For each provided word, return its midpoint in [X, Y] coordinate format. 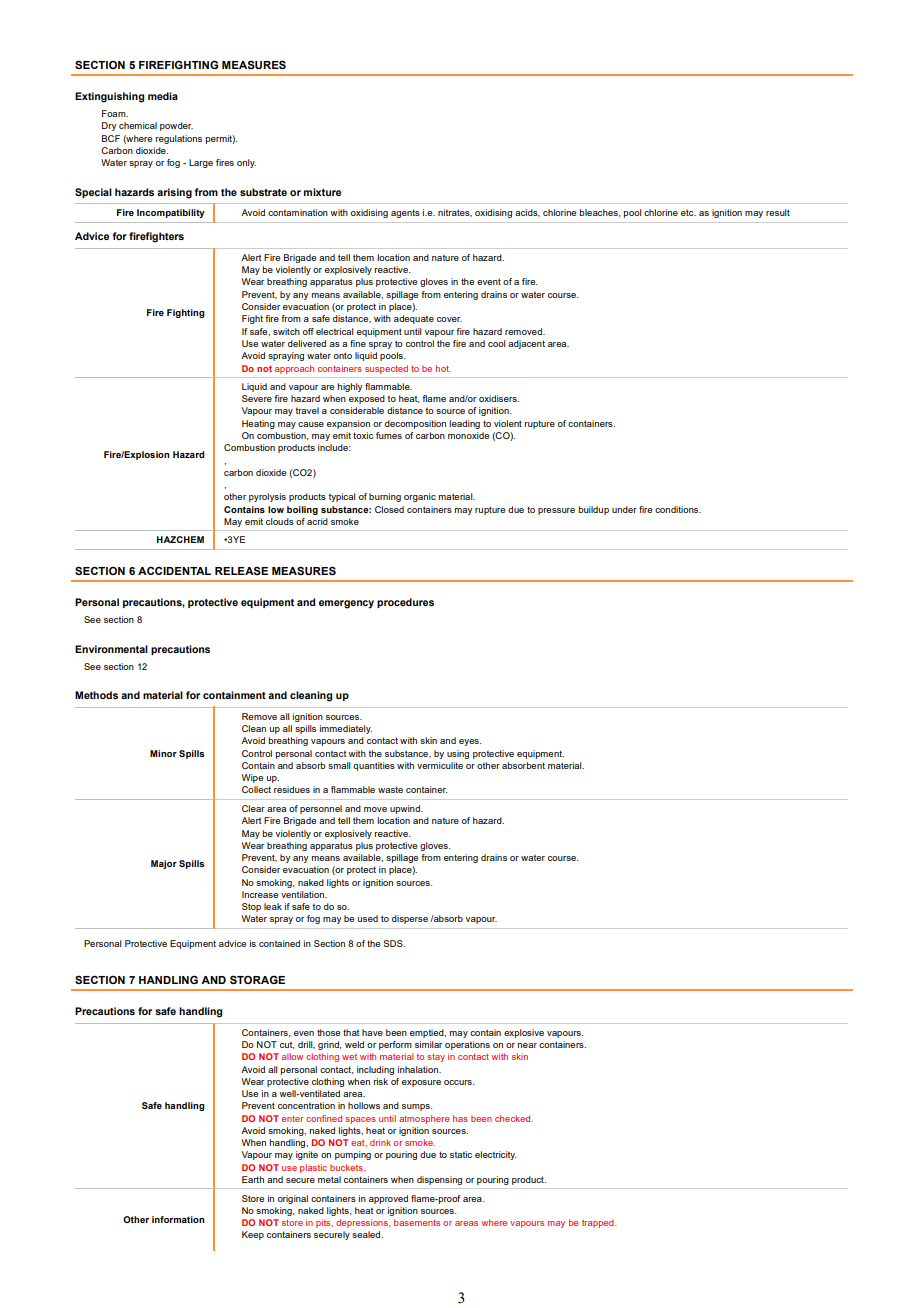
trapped [599, 1223]
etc [688, 212]
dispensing [439, 1180]
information [178, 1219]
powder [176, 126]
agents [405, 213]
